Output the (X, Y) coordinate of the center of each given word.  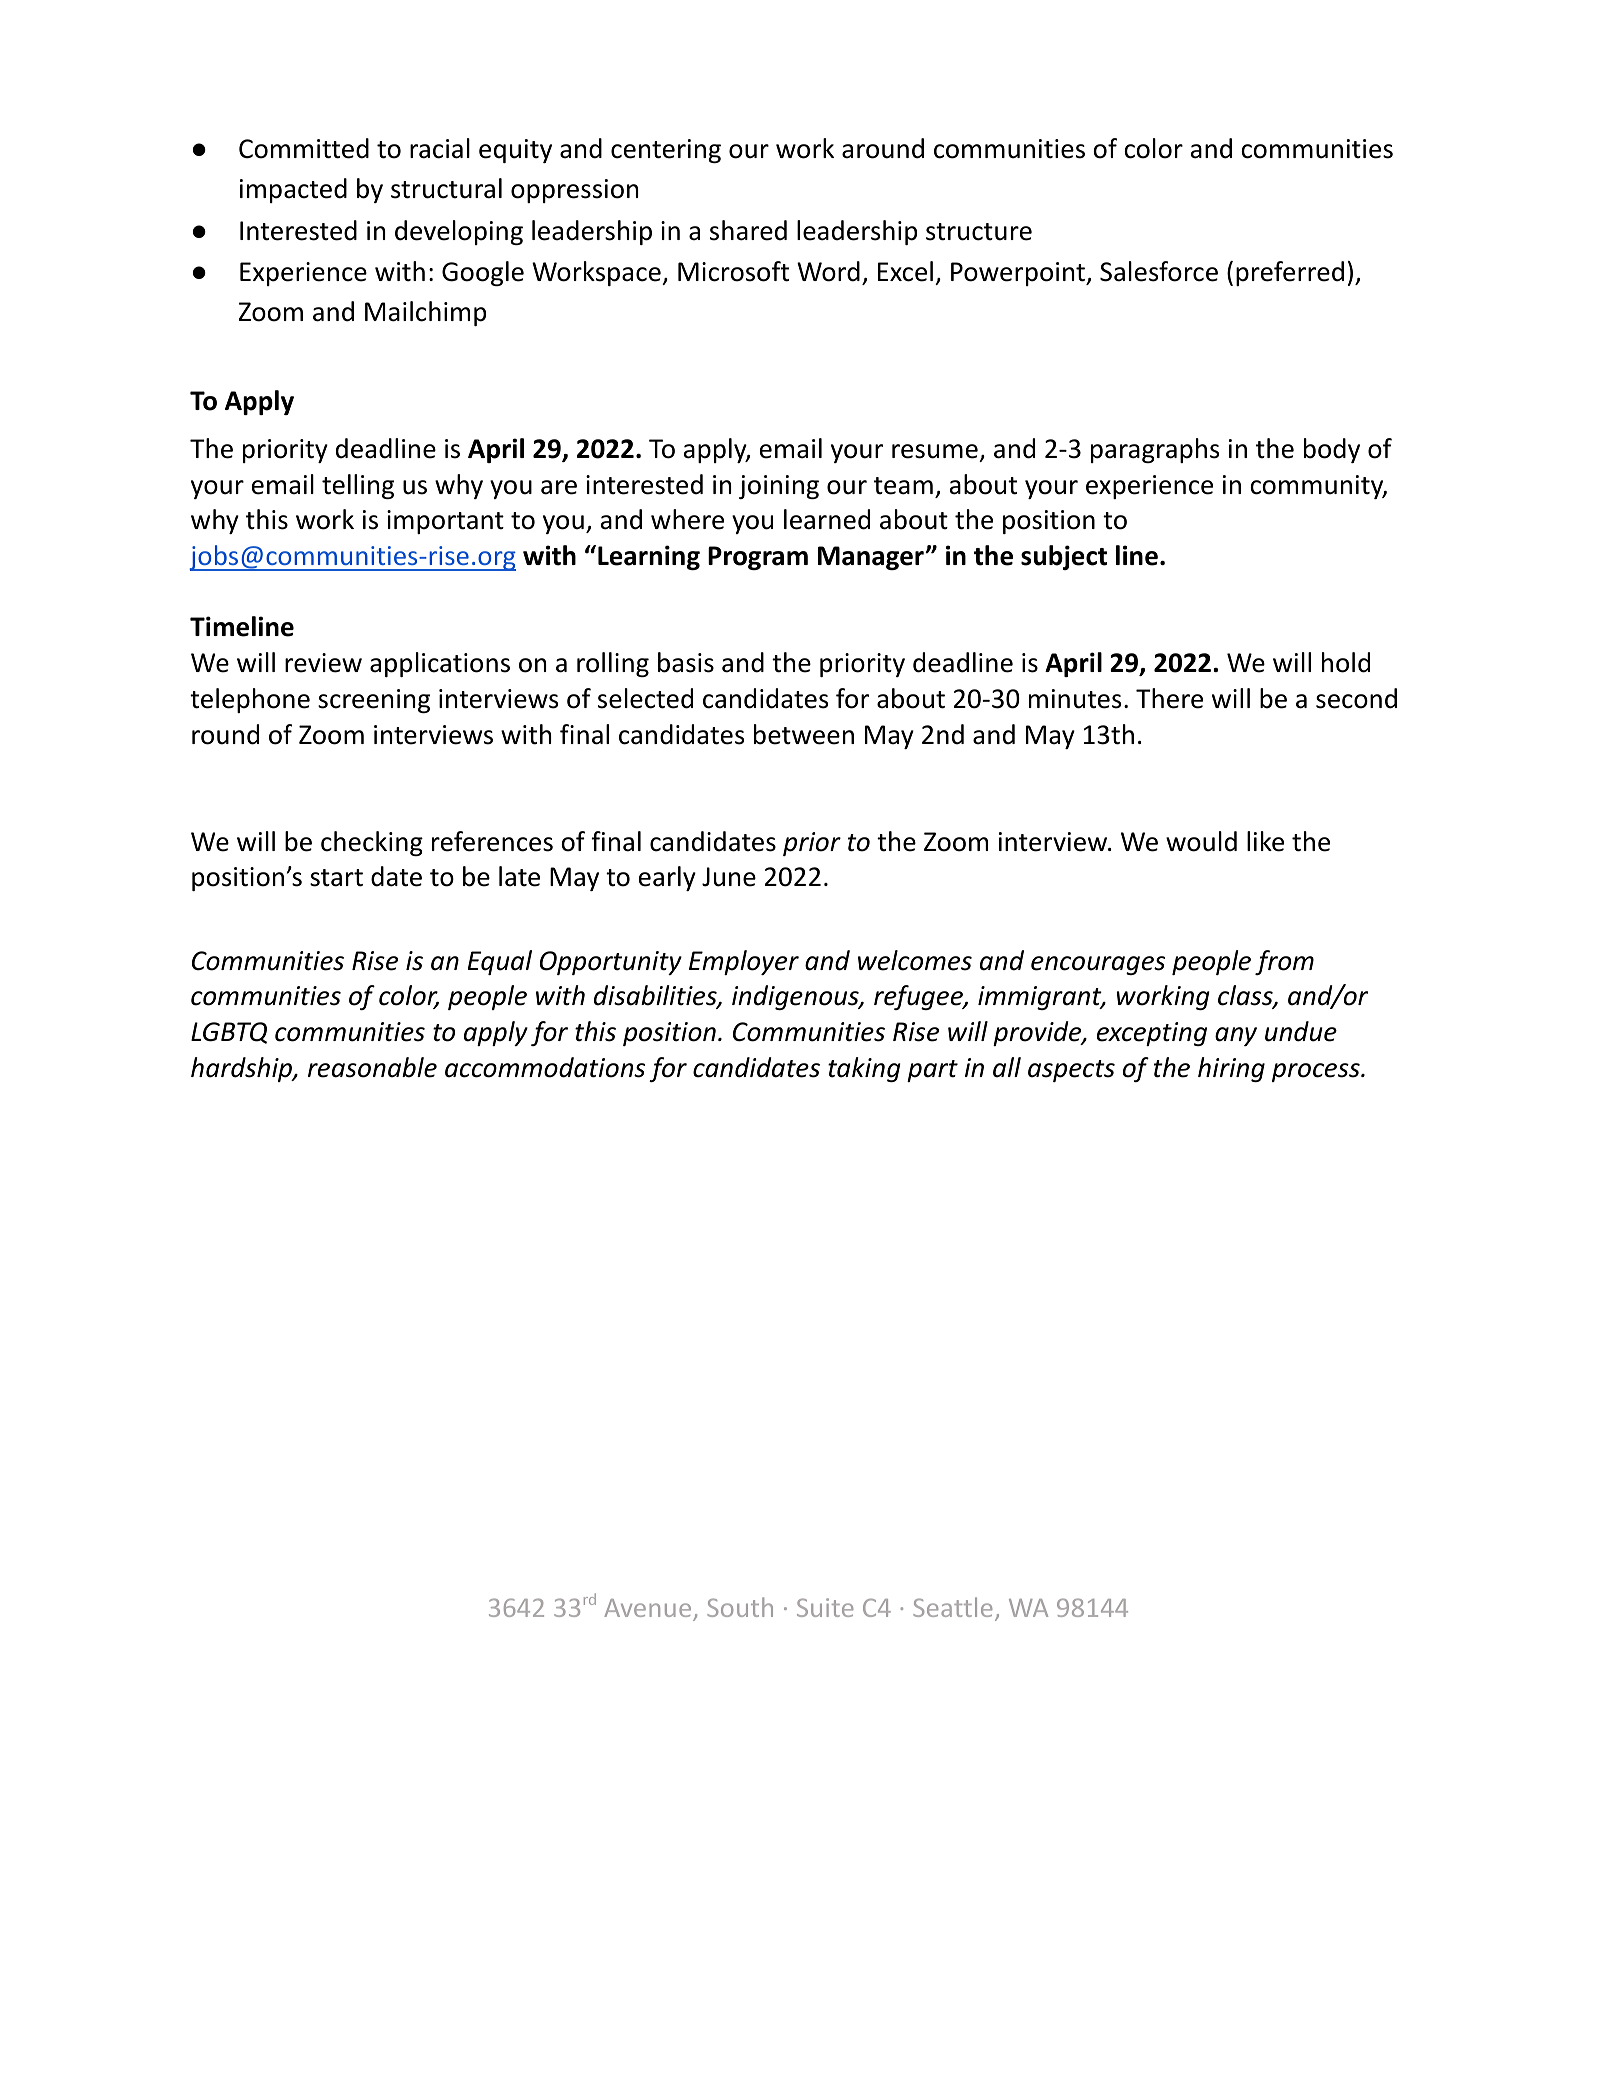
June (729, 877)
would (1201, 841)
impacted (293, 190)
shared (748, 230)
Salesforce (1159, 271)
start (336, 878)
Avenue (647, 1608)
